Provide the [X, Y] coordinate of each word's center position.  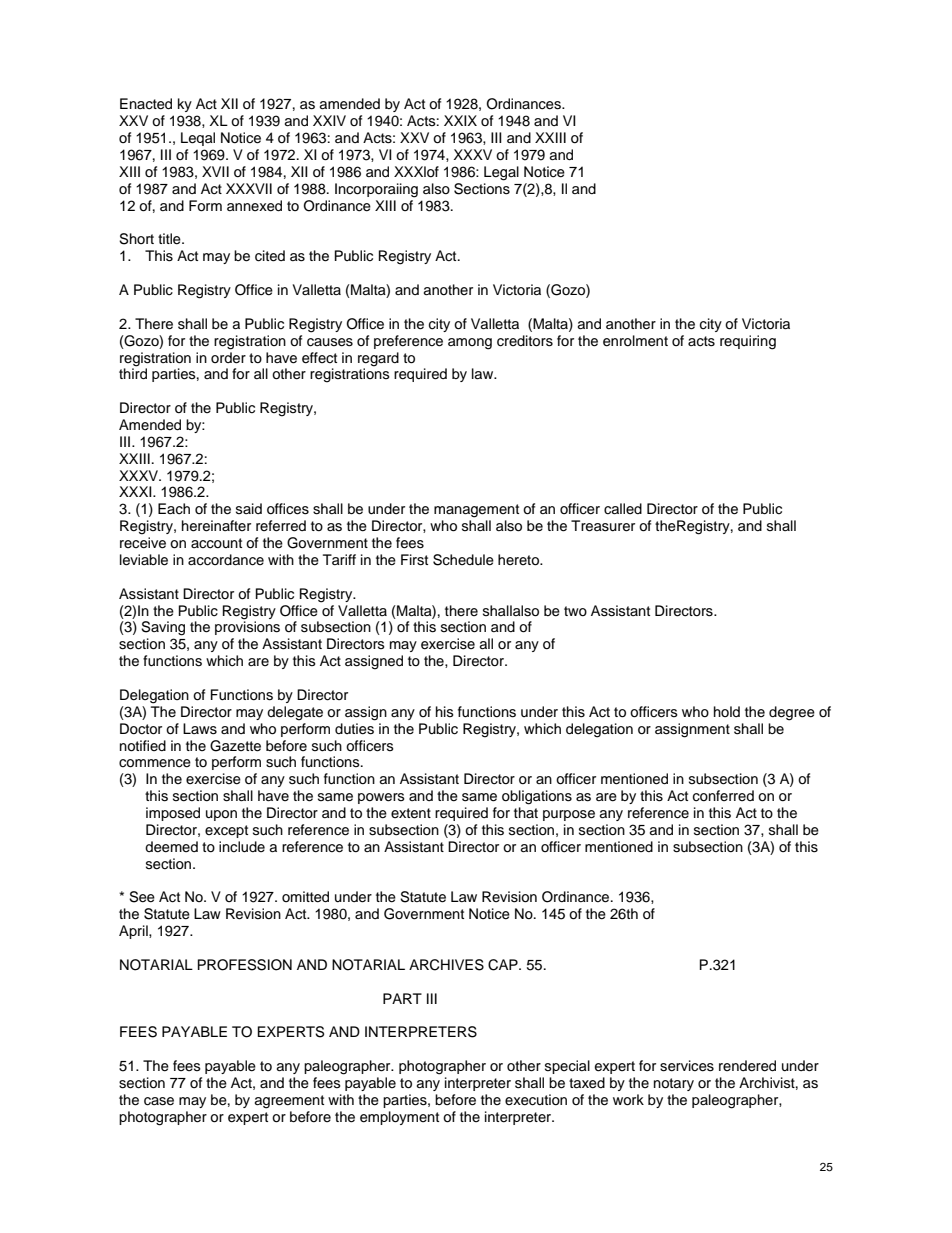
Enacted [146, 104]
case [159, 1101]
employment [399, 1118]
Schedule [463, 560]
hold [727, 711]
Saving [163, 628]
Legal [501, 173]
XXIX [460, 120]
